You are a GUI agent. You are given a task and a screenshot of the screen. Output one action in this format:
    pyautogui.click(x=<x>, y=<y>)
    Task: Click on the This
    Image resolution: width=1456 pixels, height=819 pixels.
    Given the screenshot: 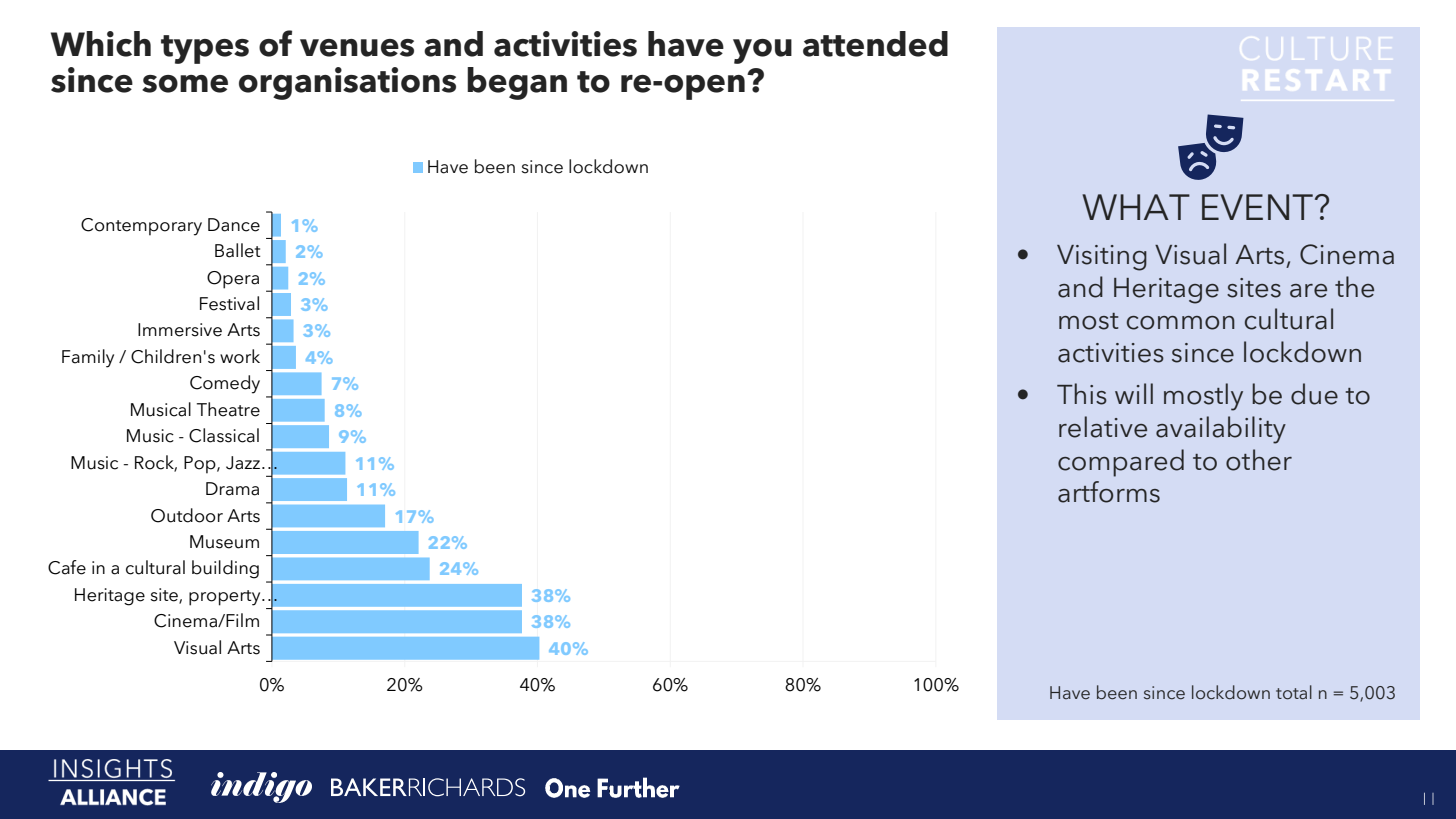 What is the action you would take?
    pyautogui.click(x=1082, y=394)
